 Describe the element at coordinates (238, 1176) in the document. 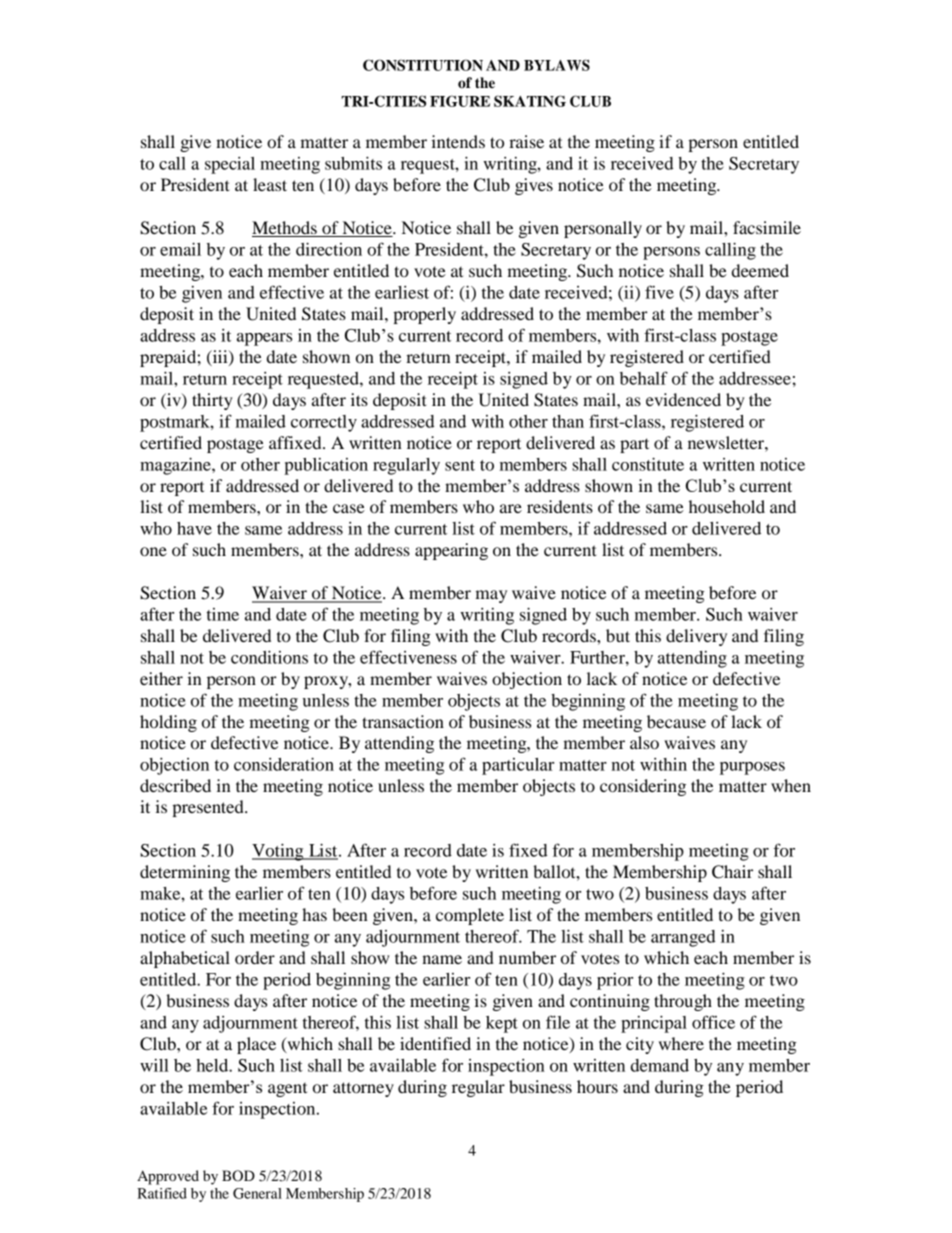

I see `BOD` at that location.
